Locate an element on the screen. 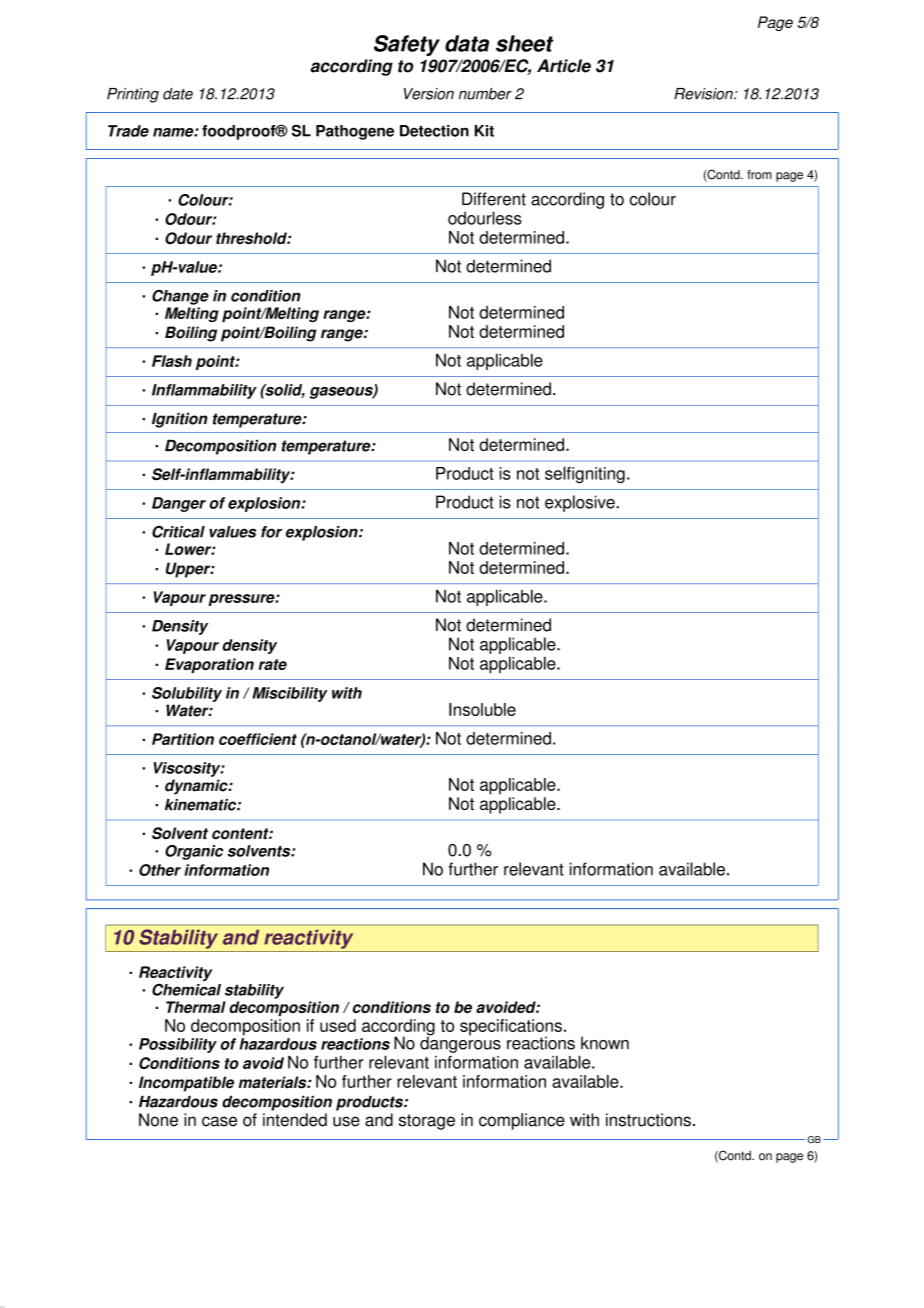 This screenshot has width=924, height=1308. date is located at coordinates (178, 94).
